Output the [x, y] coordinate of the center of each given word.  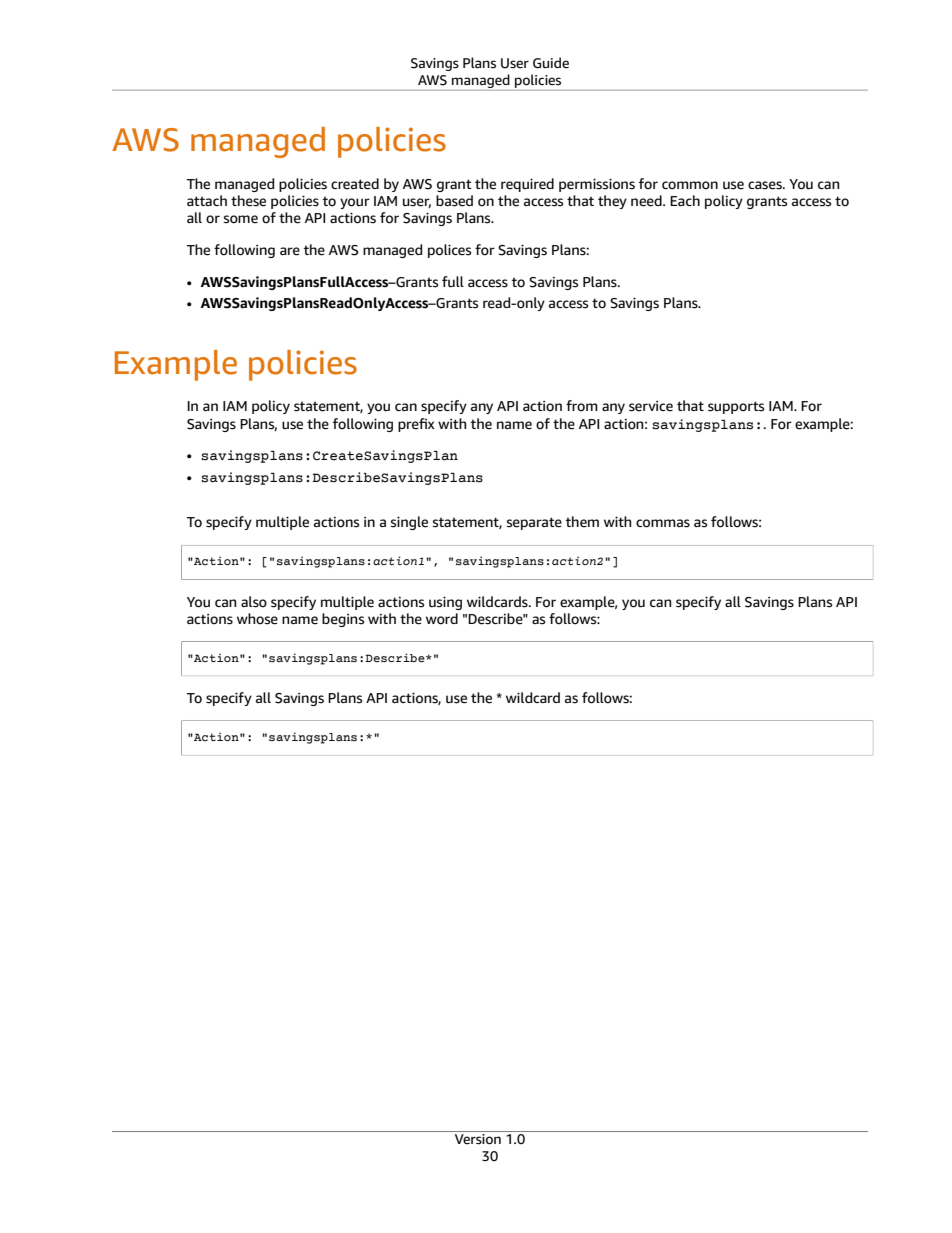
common [690, 185]
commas [663, 523]
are [290, 251]
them [582, 522]
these [248, 201]
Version [477, 1138]
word [442, 619]
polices [449, 251]
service [651, 406]
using [445, 603]
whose [257, 619]
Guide [551, 63]
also [254, 602]
